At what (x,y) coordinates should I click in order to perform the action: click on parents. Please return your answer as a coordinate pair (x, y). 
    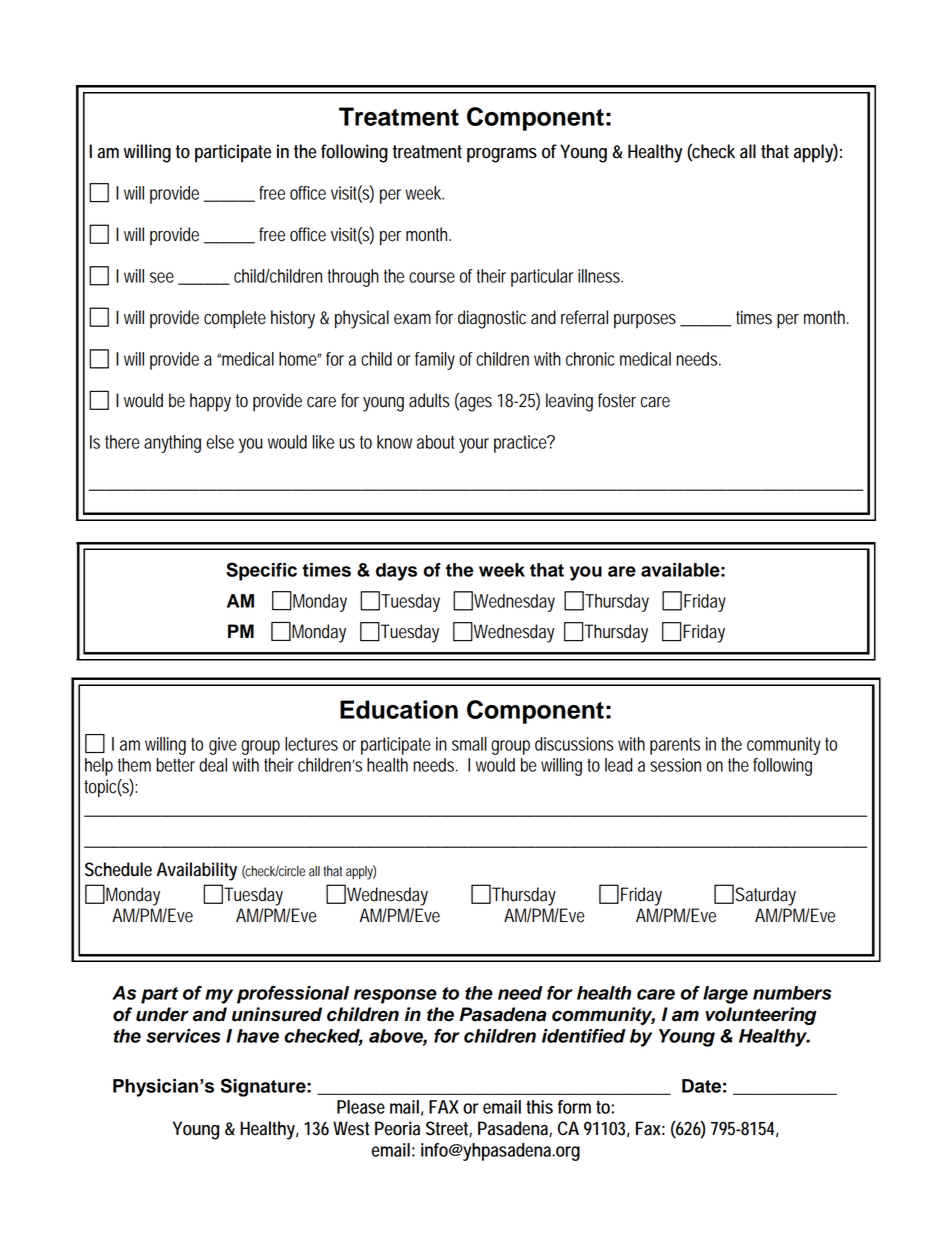
    Looking at the image, I should click on (675, 746).
